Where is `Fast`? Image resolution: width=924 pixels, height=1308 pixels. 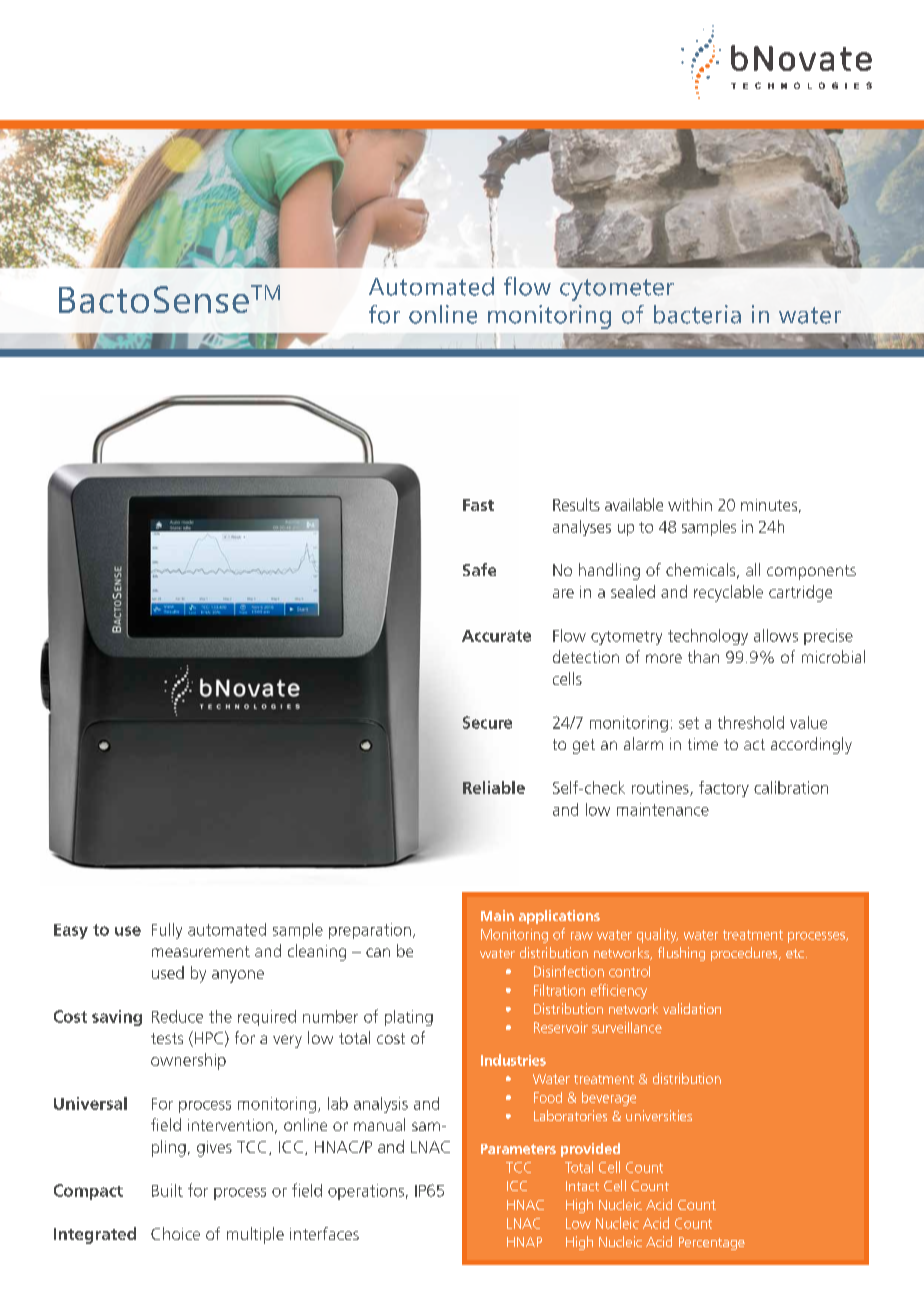 Fast is located at coordinates (478, 505).
